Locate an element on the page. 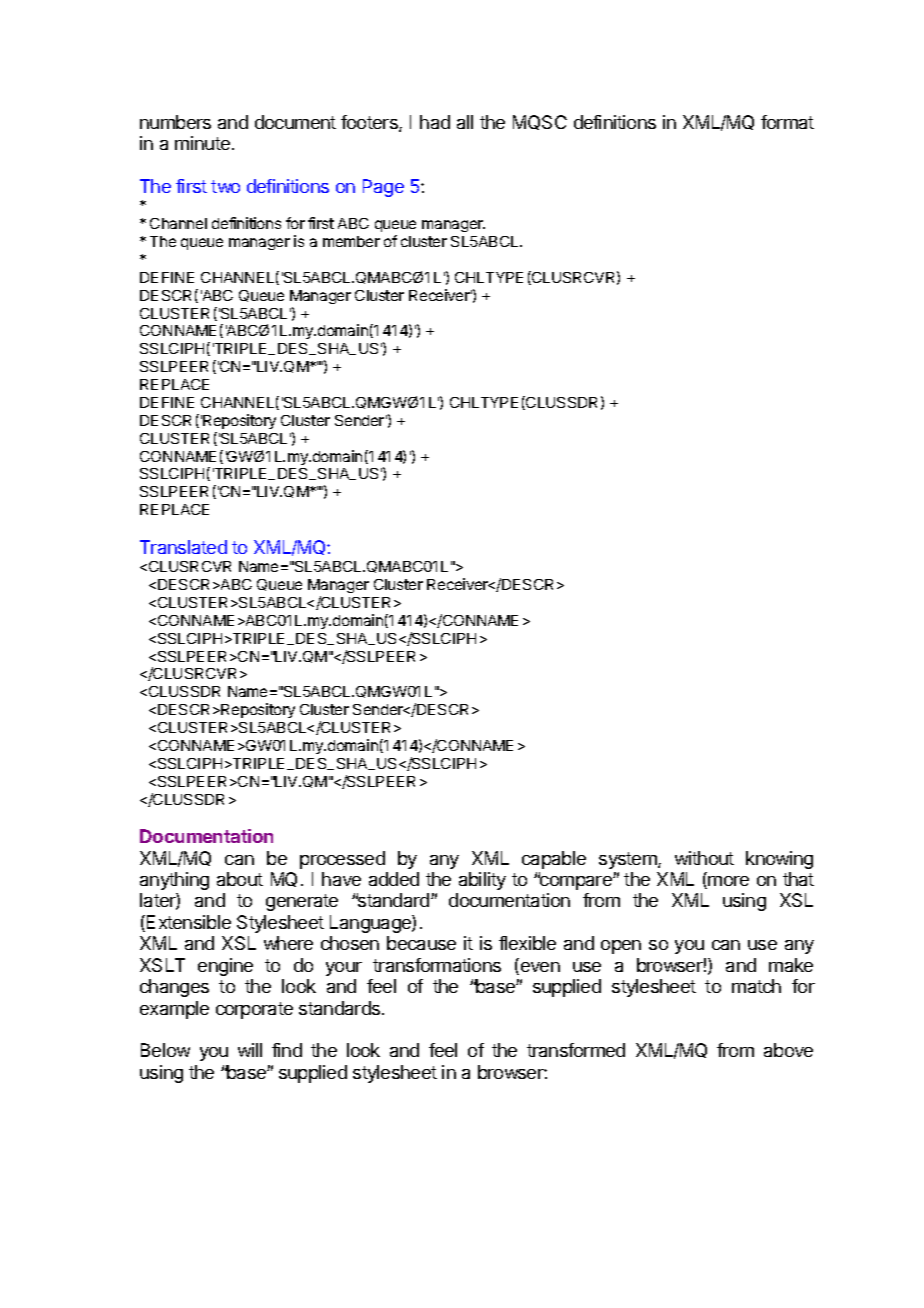 The image size is (924, 1308). even is located at coordinates (539, 968).
